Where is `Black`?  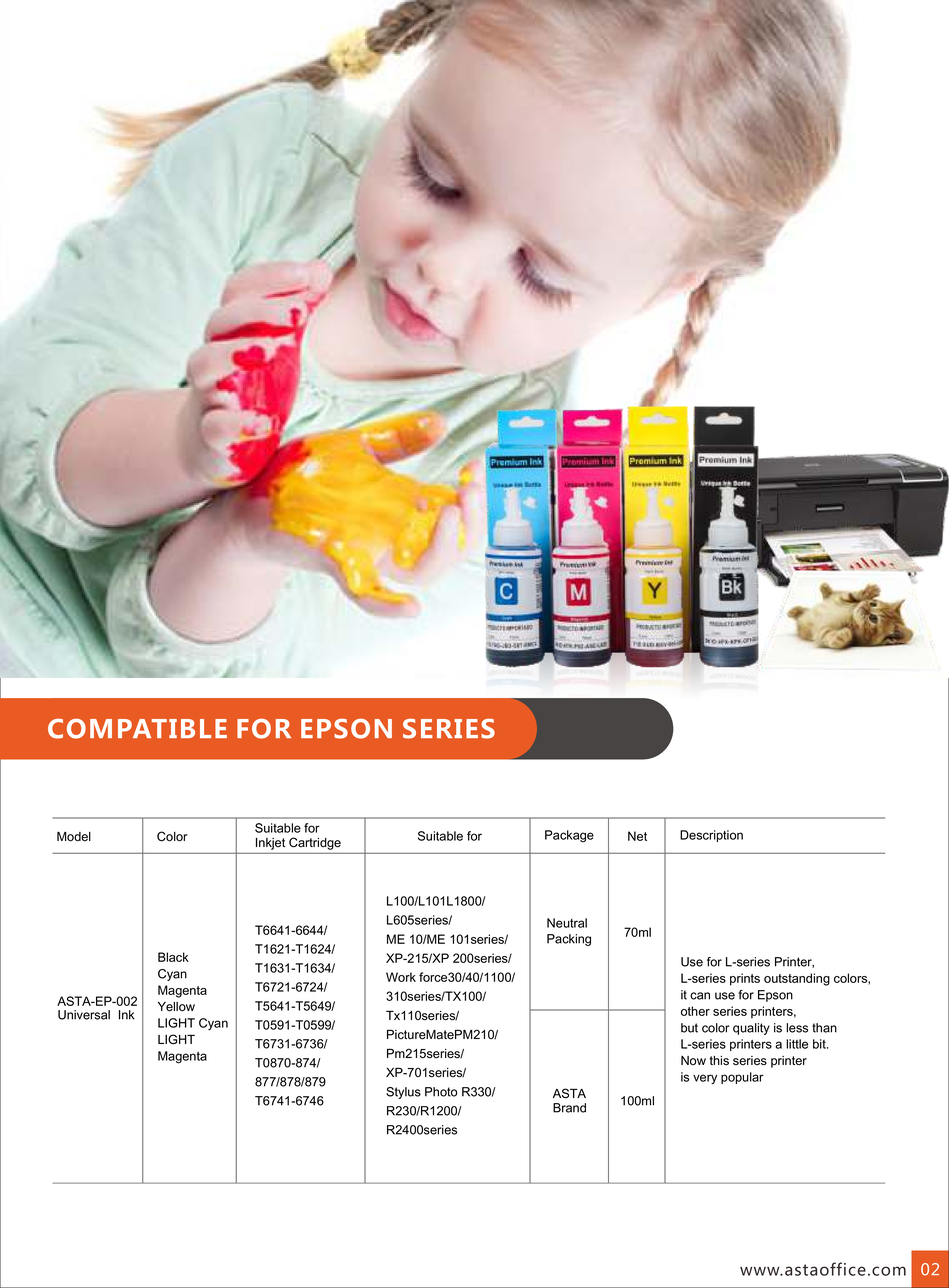 Black is located at coordinates (173, 957).
